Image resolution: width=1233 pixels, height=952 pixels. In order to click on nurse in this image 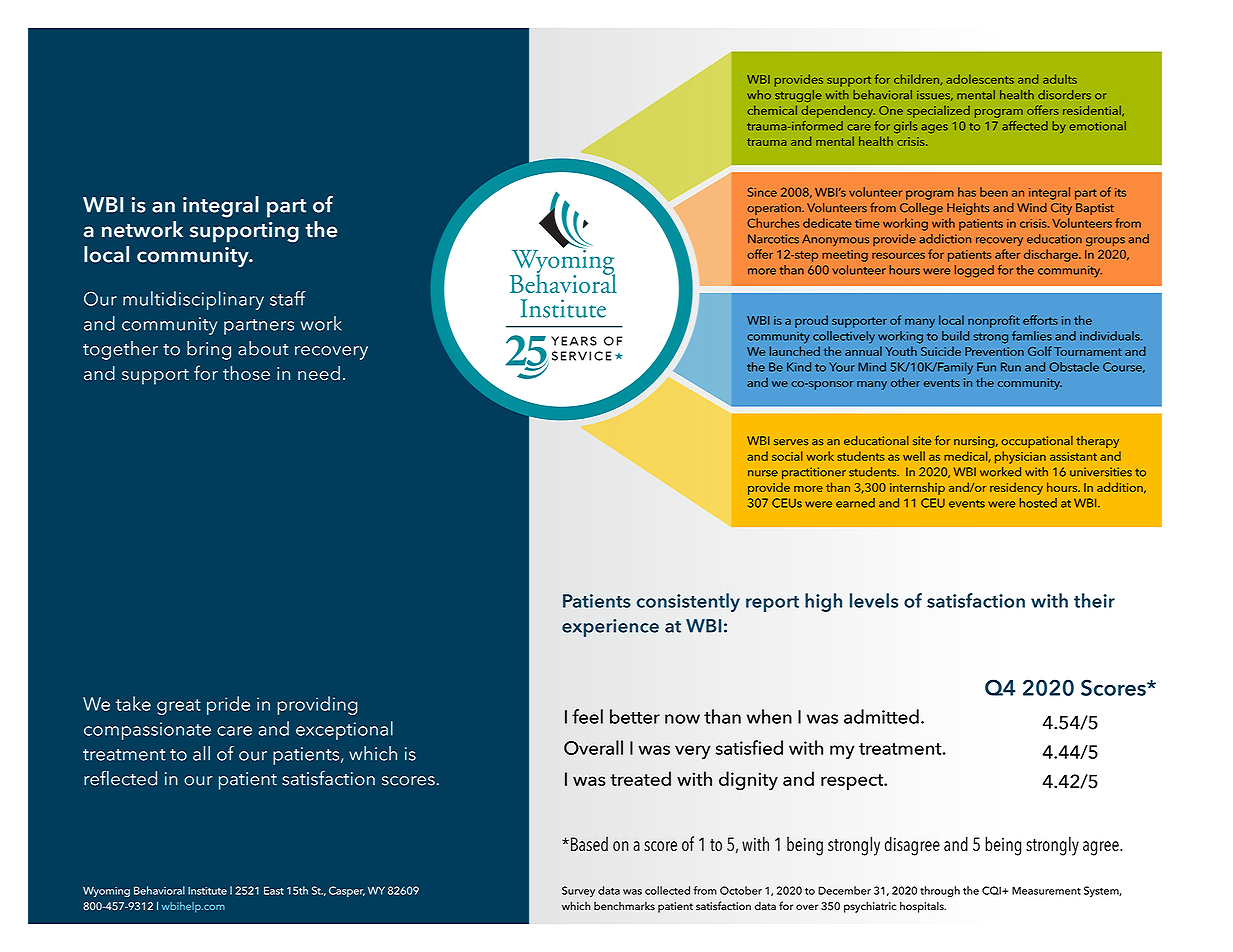, I will do `click(763, 473)`.
